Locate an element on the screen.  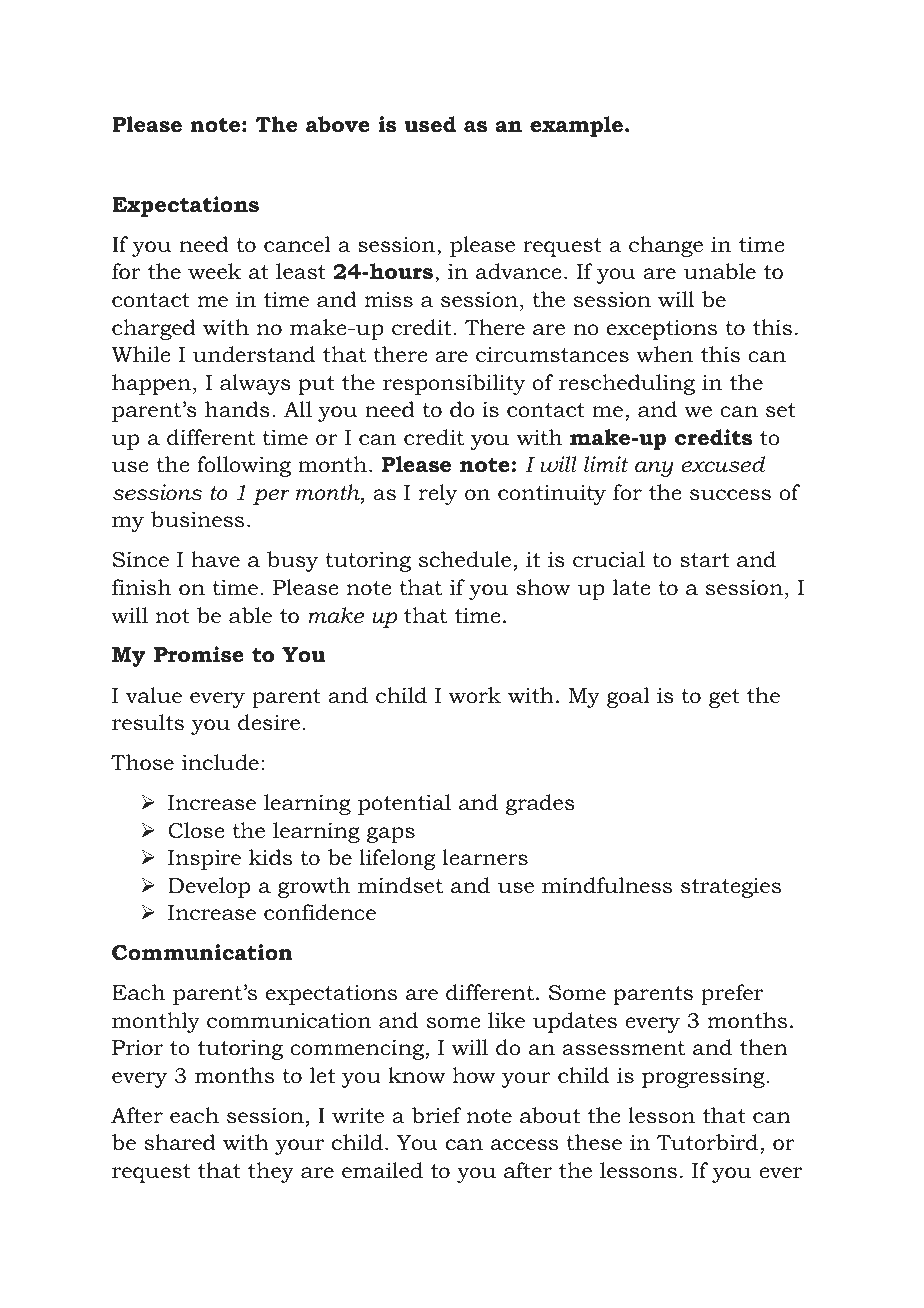
example is located at coordinates (576, 126).
